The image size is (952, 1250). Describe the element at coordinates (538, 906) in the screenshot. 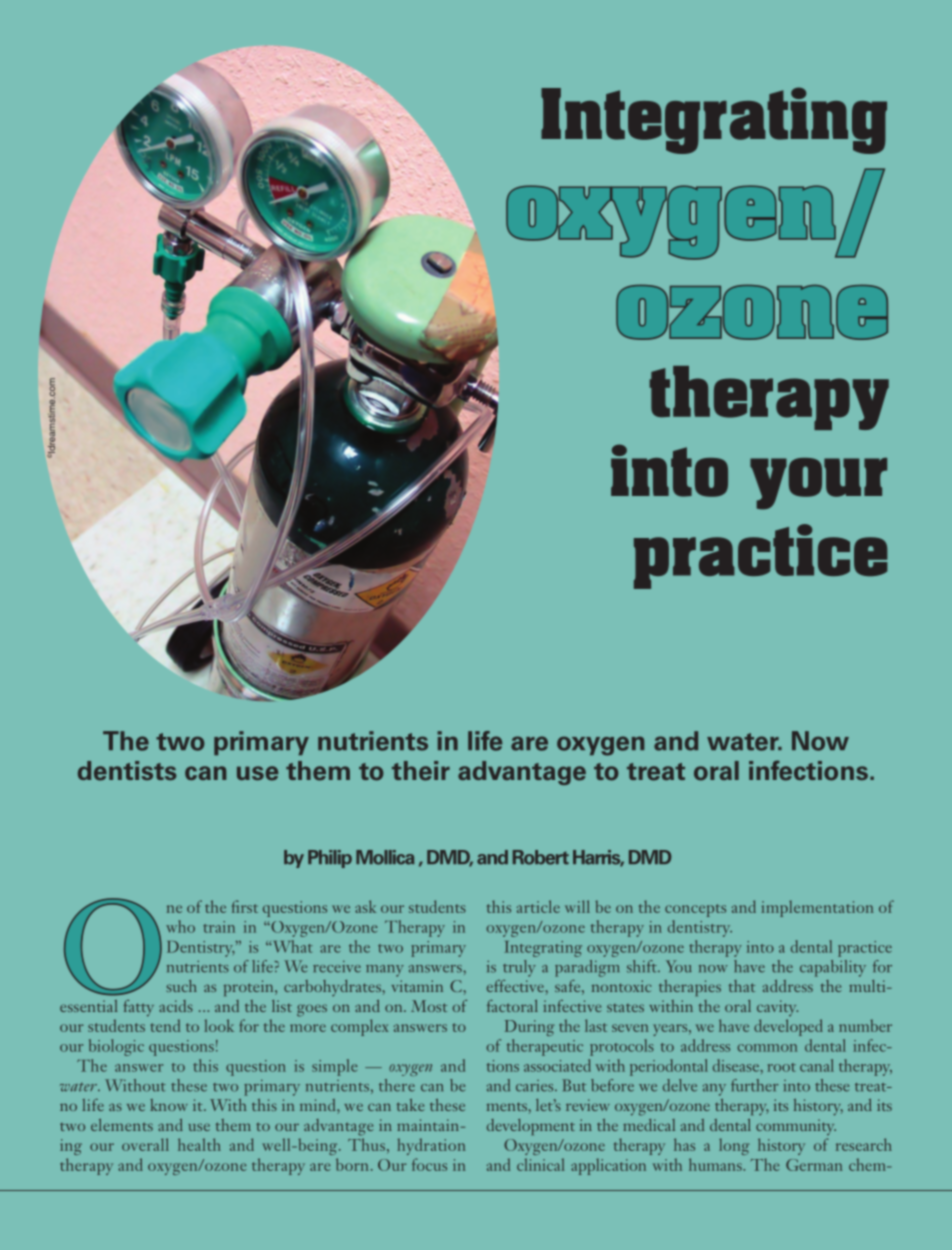

I see `article` at that location.
